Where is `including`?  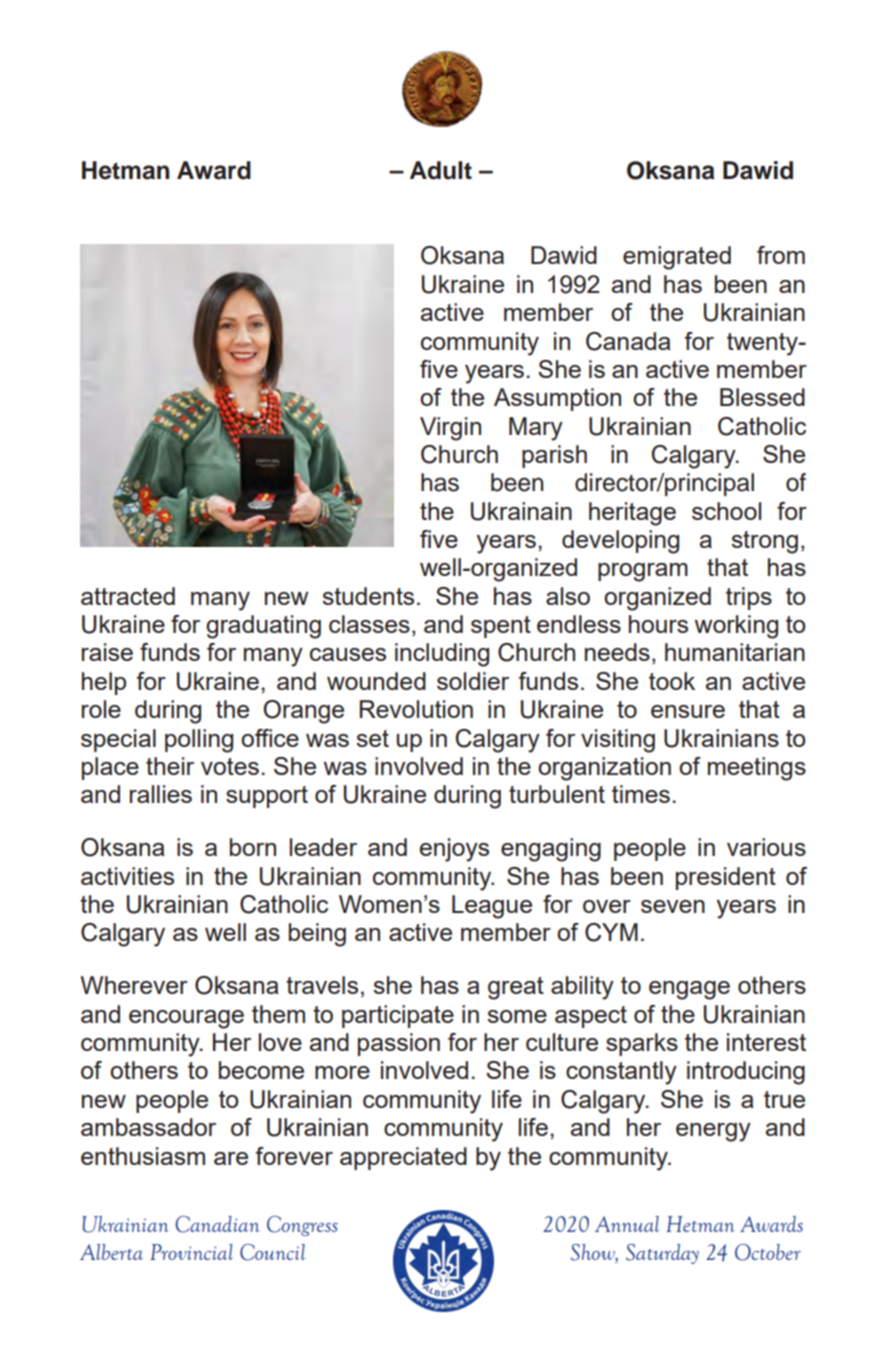 including is located at coordinates (442, 655).
